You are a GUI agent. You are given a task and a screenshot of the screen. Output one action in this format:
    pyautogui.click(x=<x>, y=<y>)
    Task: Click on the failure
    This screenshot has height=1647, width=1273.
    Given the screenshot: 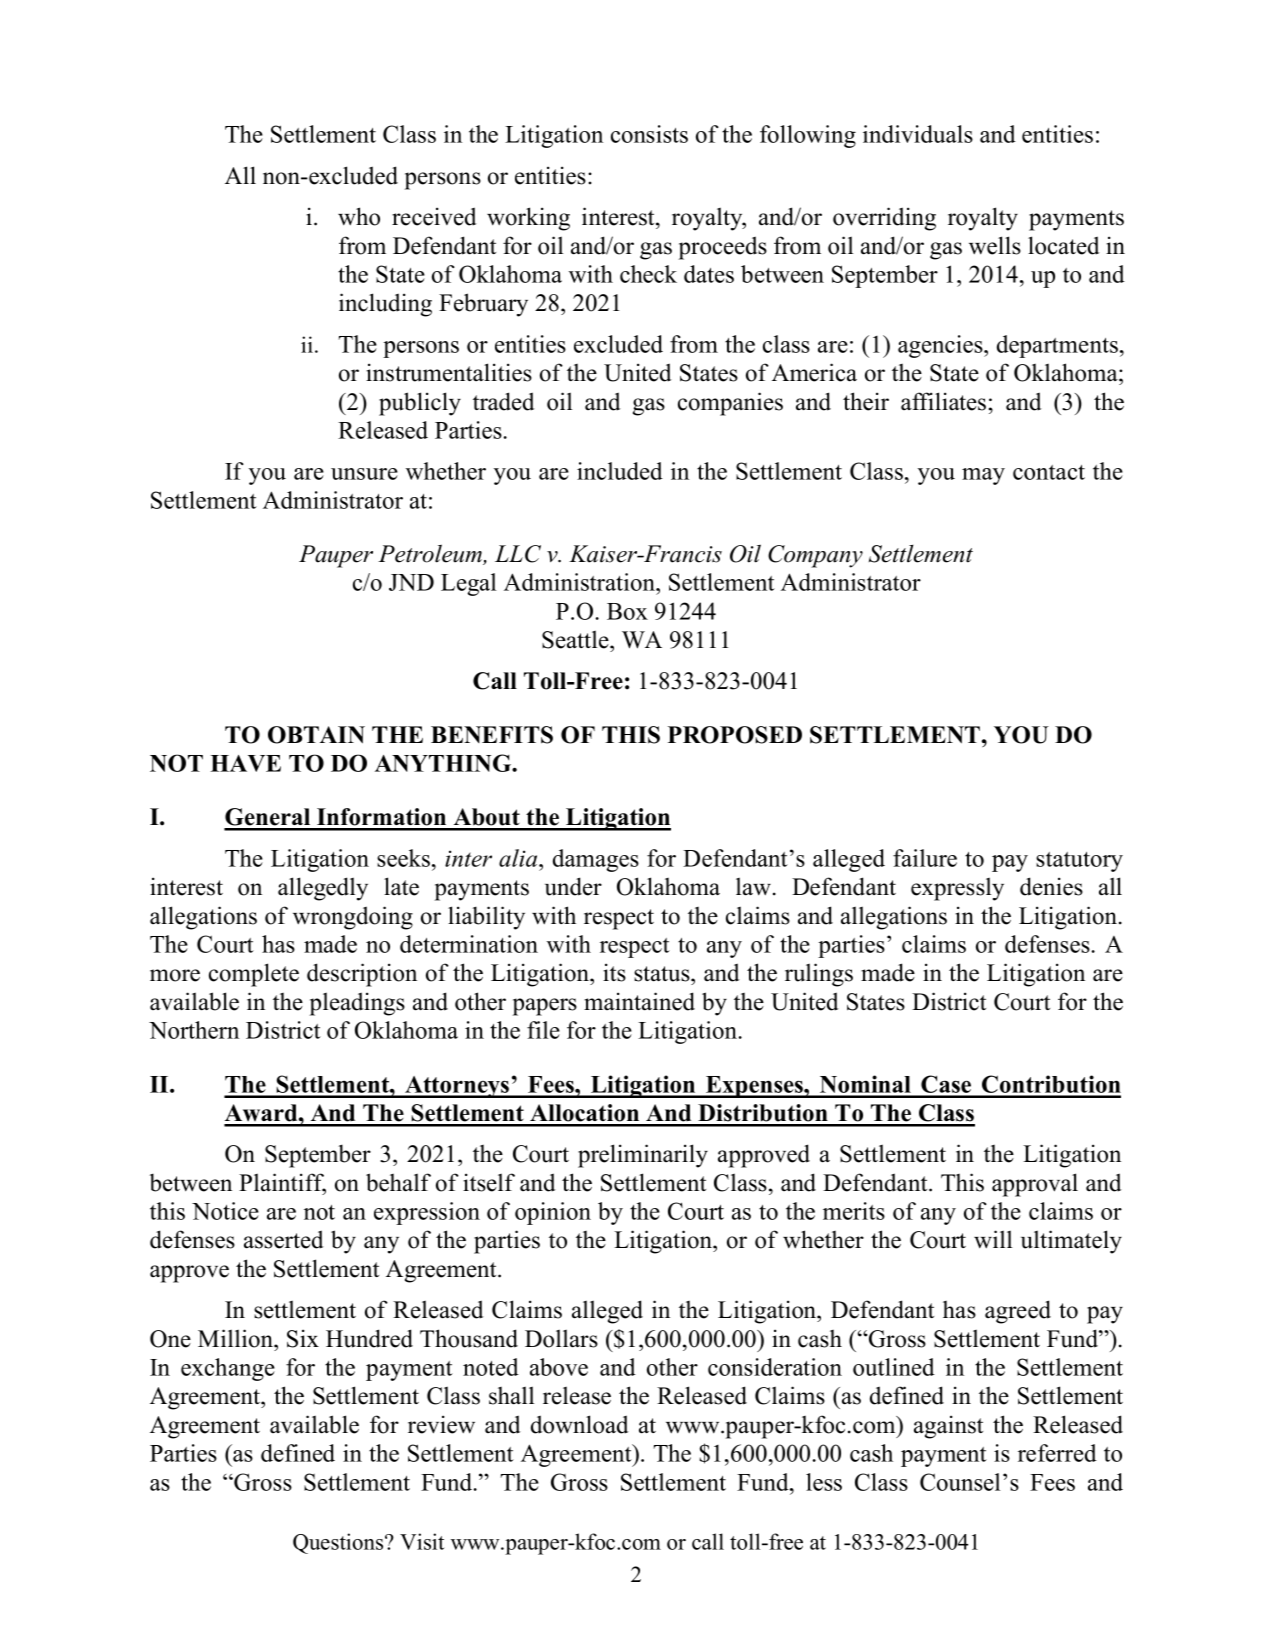 What is the action you would take?
    pyautogui.click(x=925, y=858)
